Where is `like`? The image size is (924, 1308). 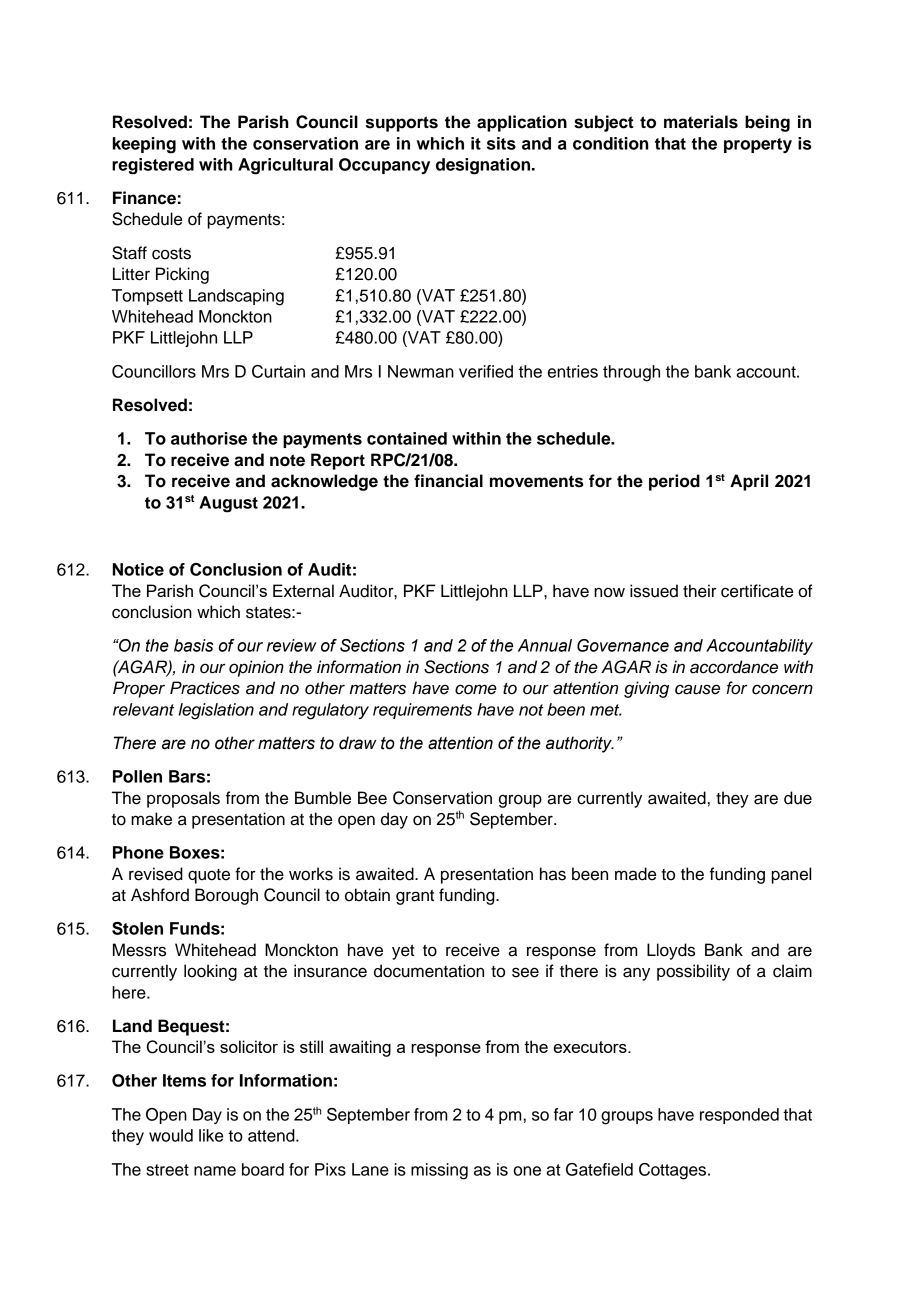
like is located at coordinates (211, 1135).
